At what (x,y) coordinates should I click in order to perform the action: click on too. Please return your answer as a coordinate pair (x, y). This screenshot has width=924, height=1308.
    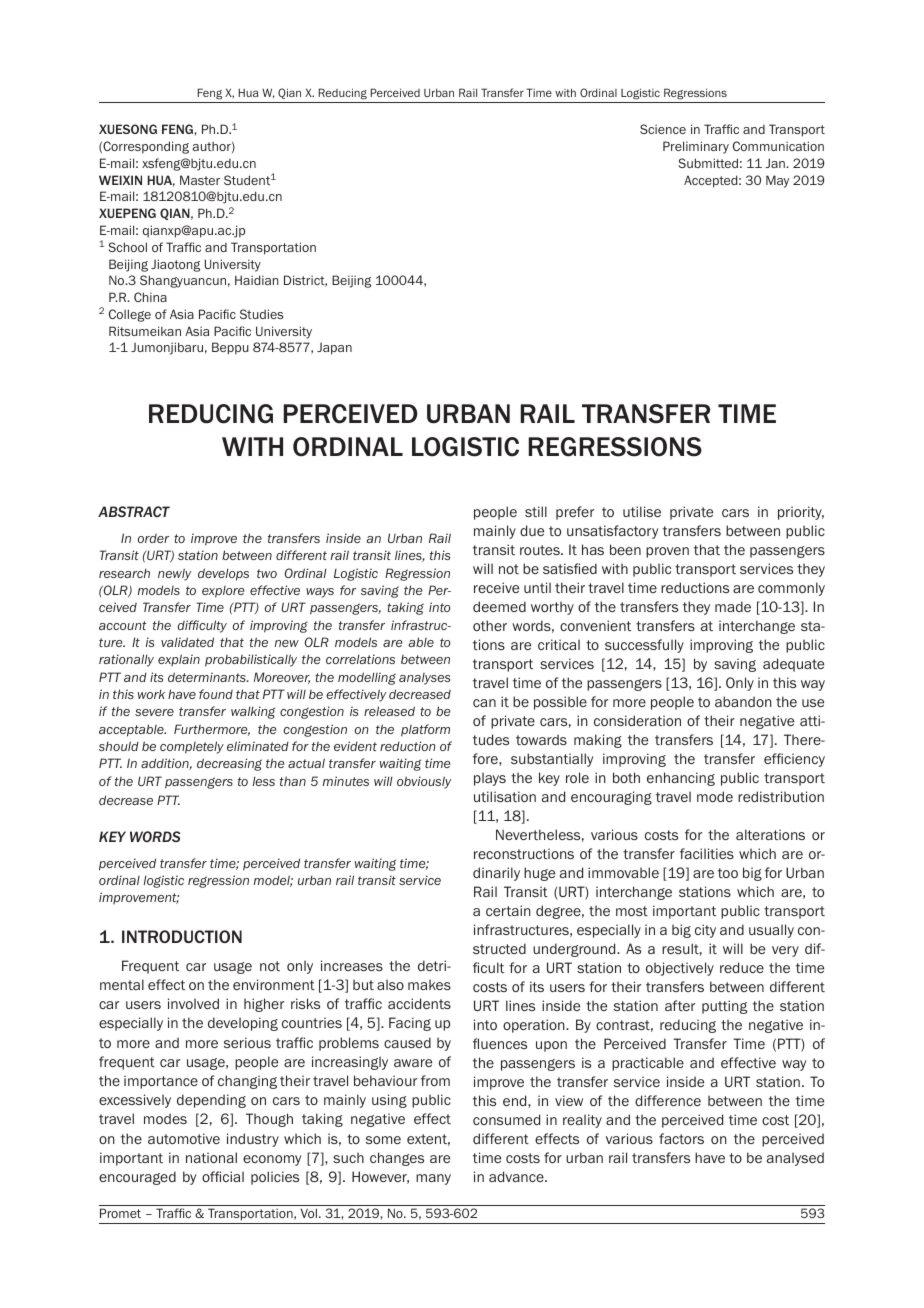
    Looking at the image, I should click on (728, 873).
